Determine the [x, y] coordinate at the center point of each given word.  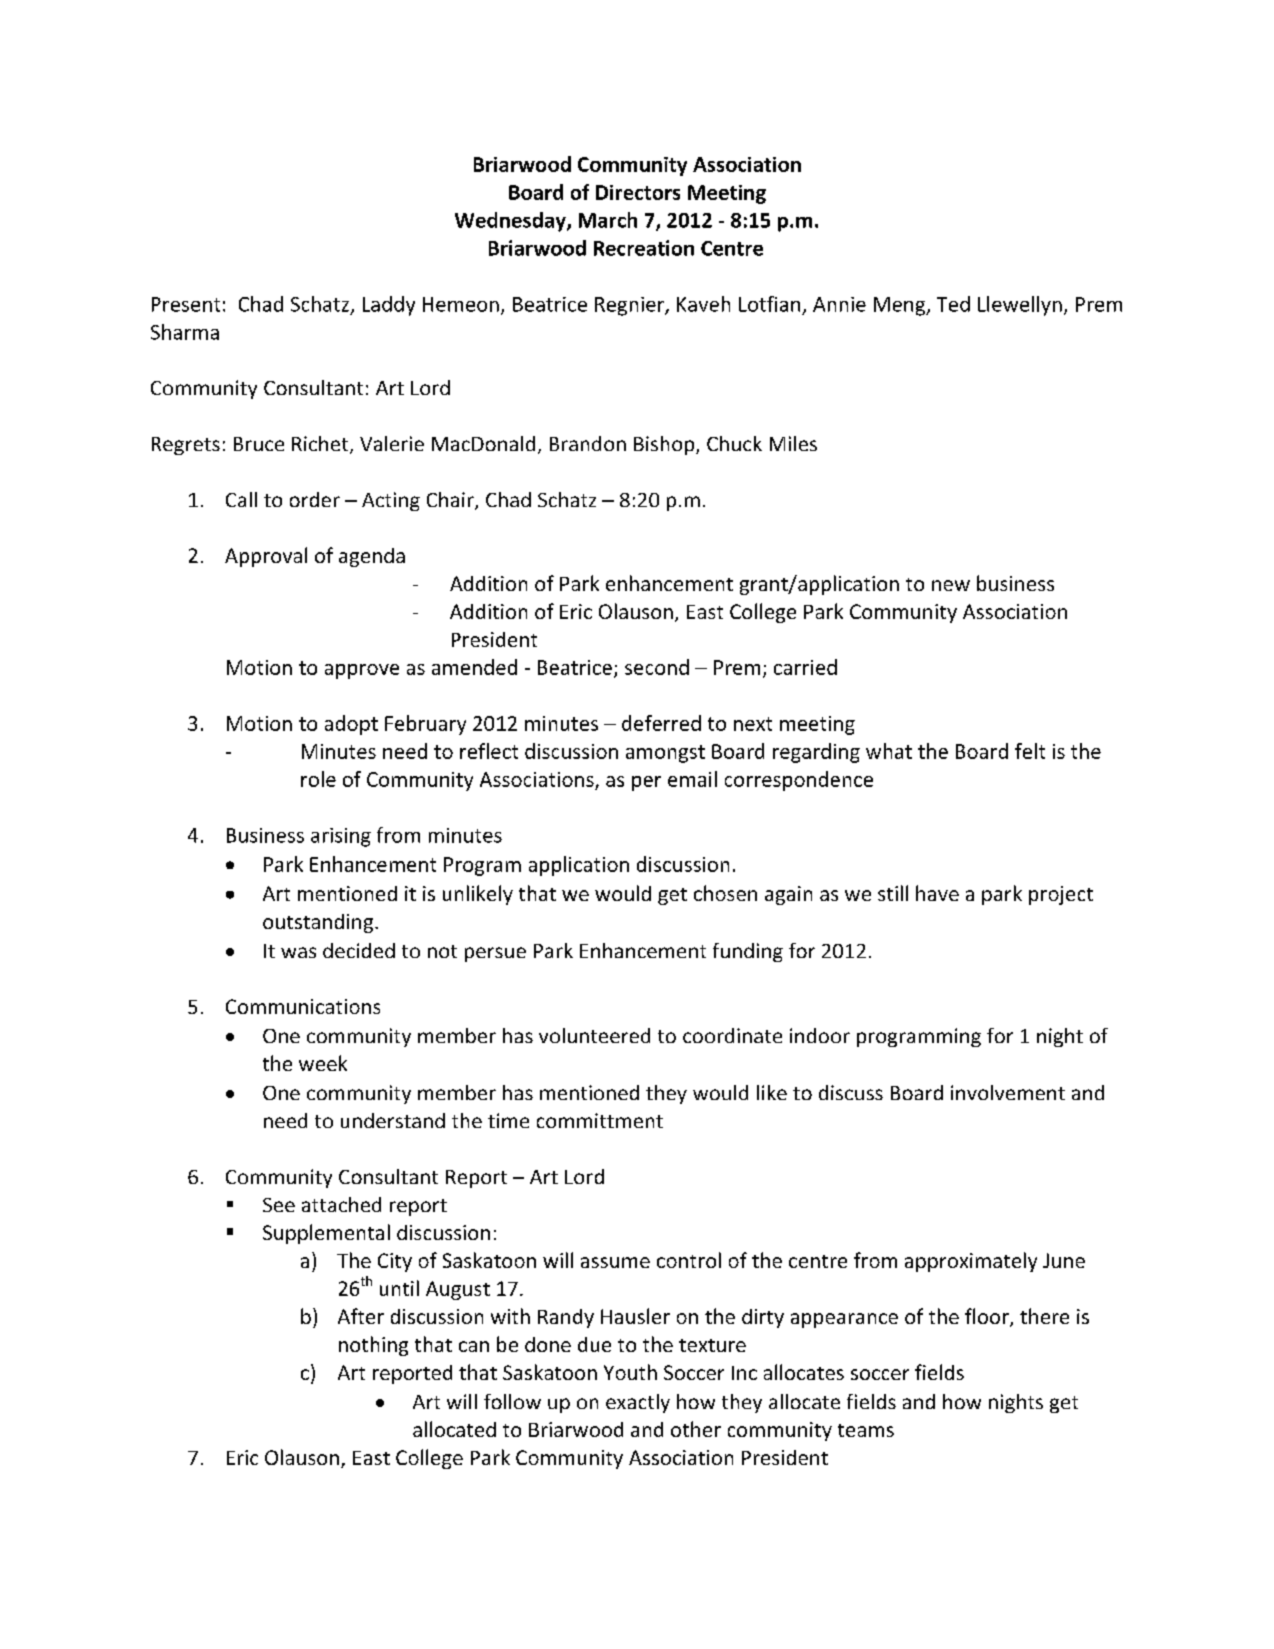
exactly [638, 1403]
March [608, 220]
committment [600, 1120]
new [951, 585]
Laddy [389, 306]
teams [866, 1430]
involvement [1008, 1092]
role [318, 779]
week [323, 1063]
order [315, 499]
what [889, 751]
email [692, 779]
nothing [373, 1346]
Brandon [588, 443]
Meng [901, 306]
